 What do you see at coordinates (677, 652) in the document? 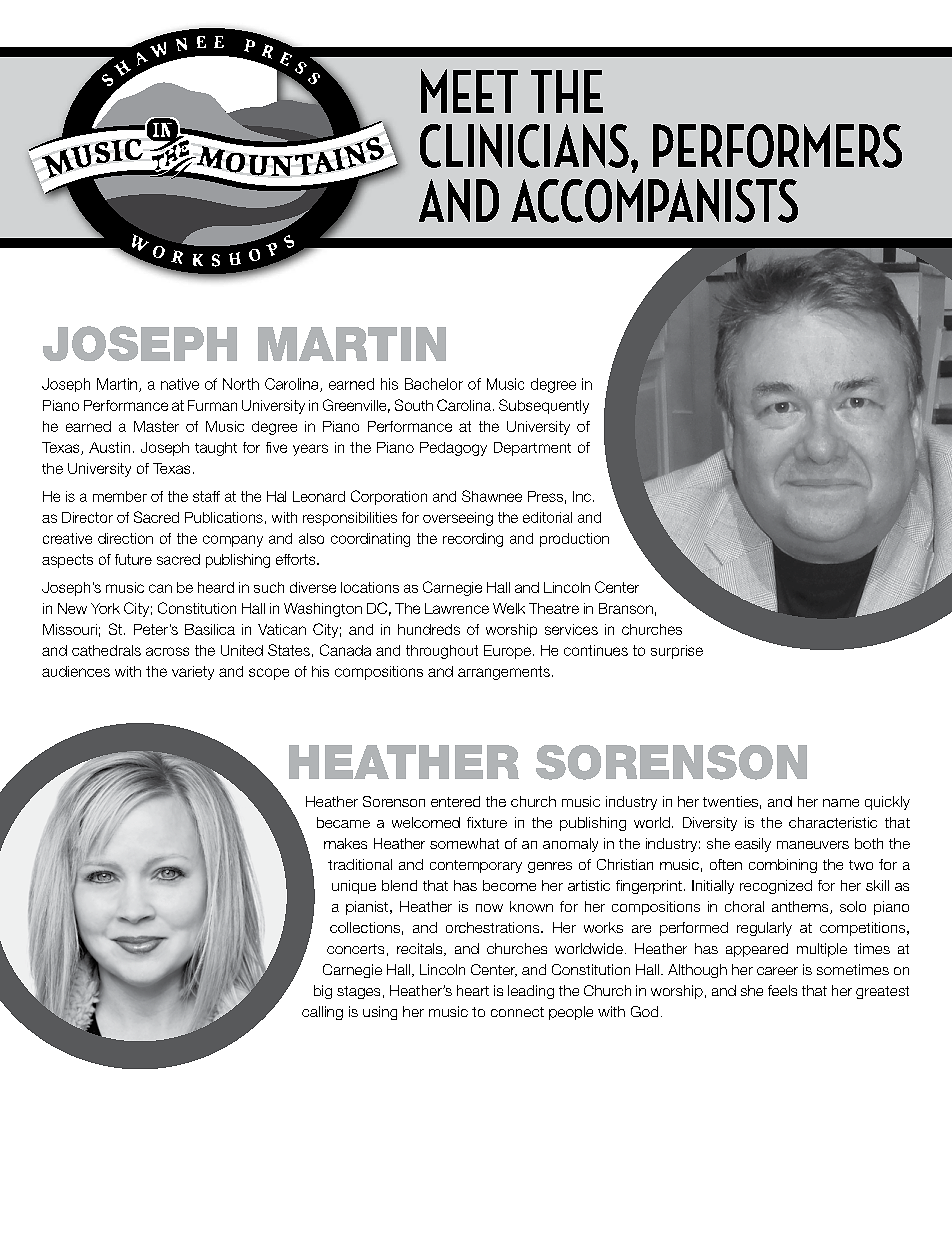
I see `surprise` at bounding box center [677, 652].
